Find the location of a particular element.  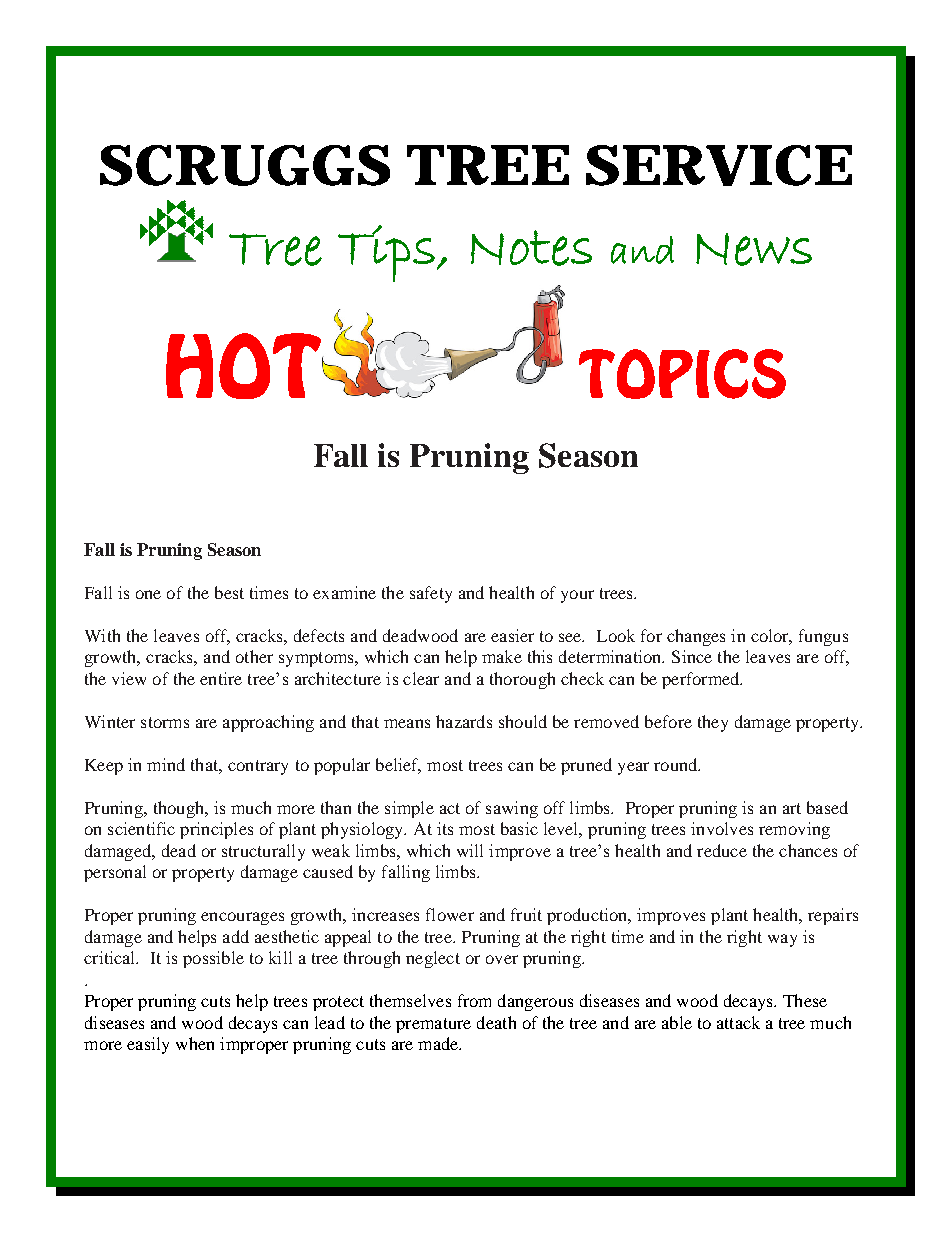

TOPICS is located at coordinates (682, 374).
